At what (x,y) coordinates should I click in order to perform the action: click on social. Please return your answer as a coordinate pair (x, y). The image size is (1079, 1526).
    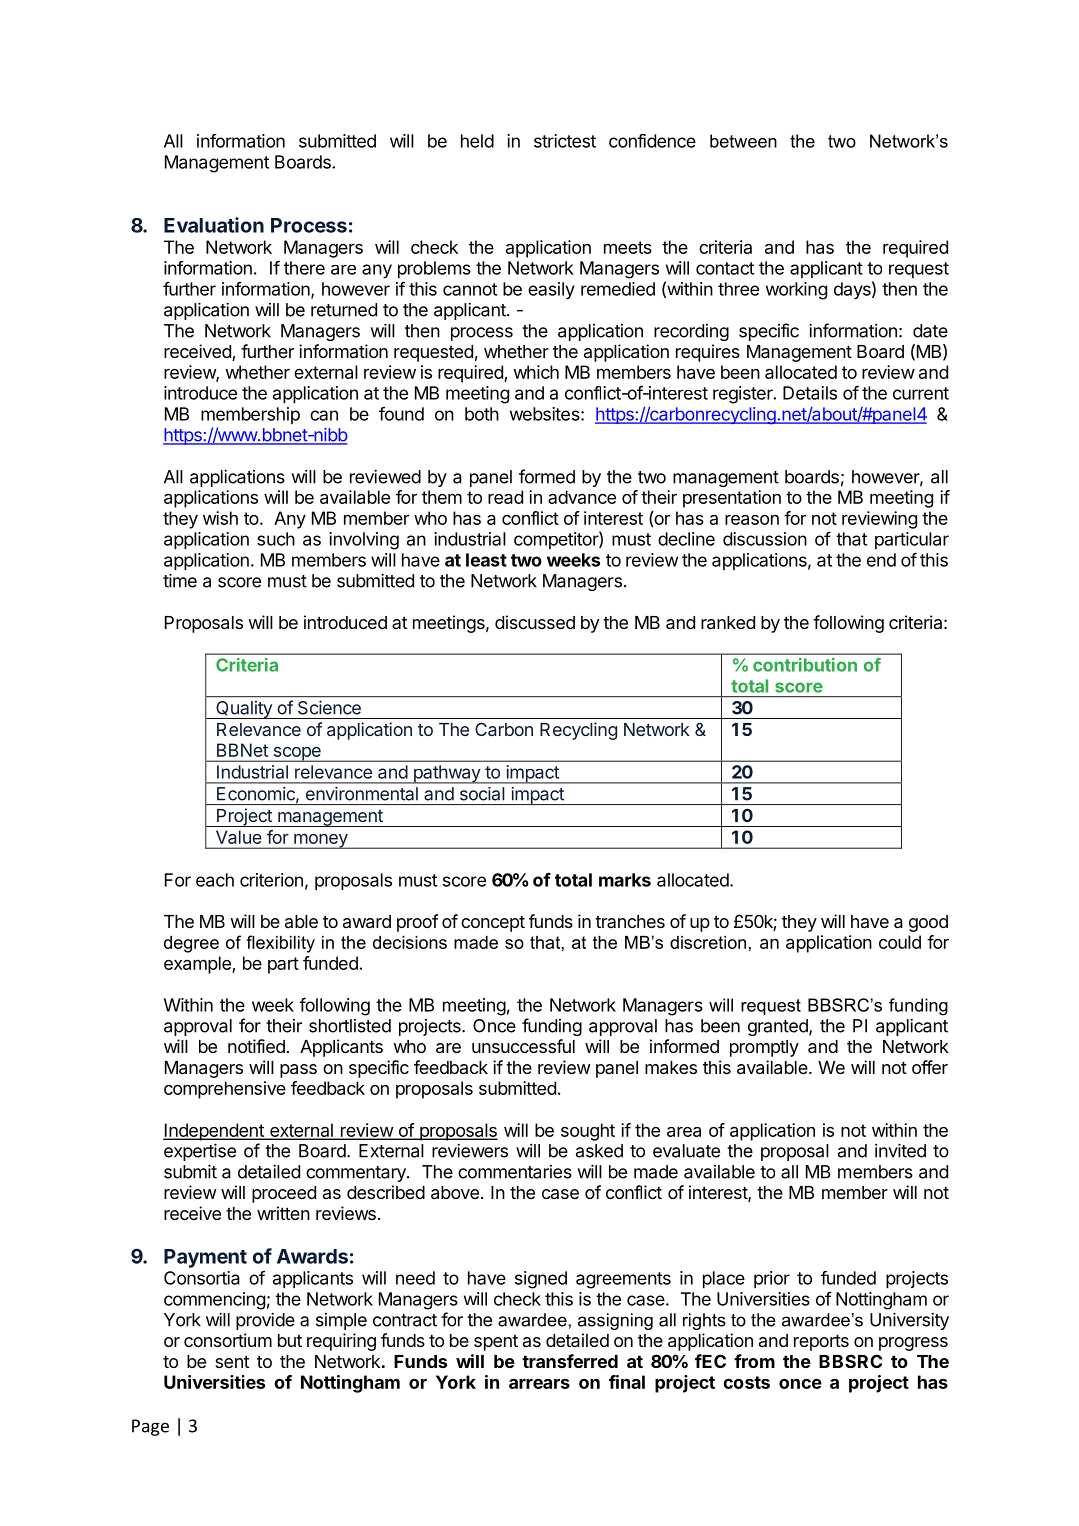
    Looking at the image, I should click on (482, 794).
